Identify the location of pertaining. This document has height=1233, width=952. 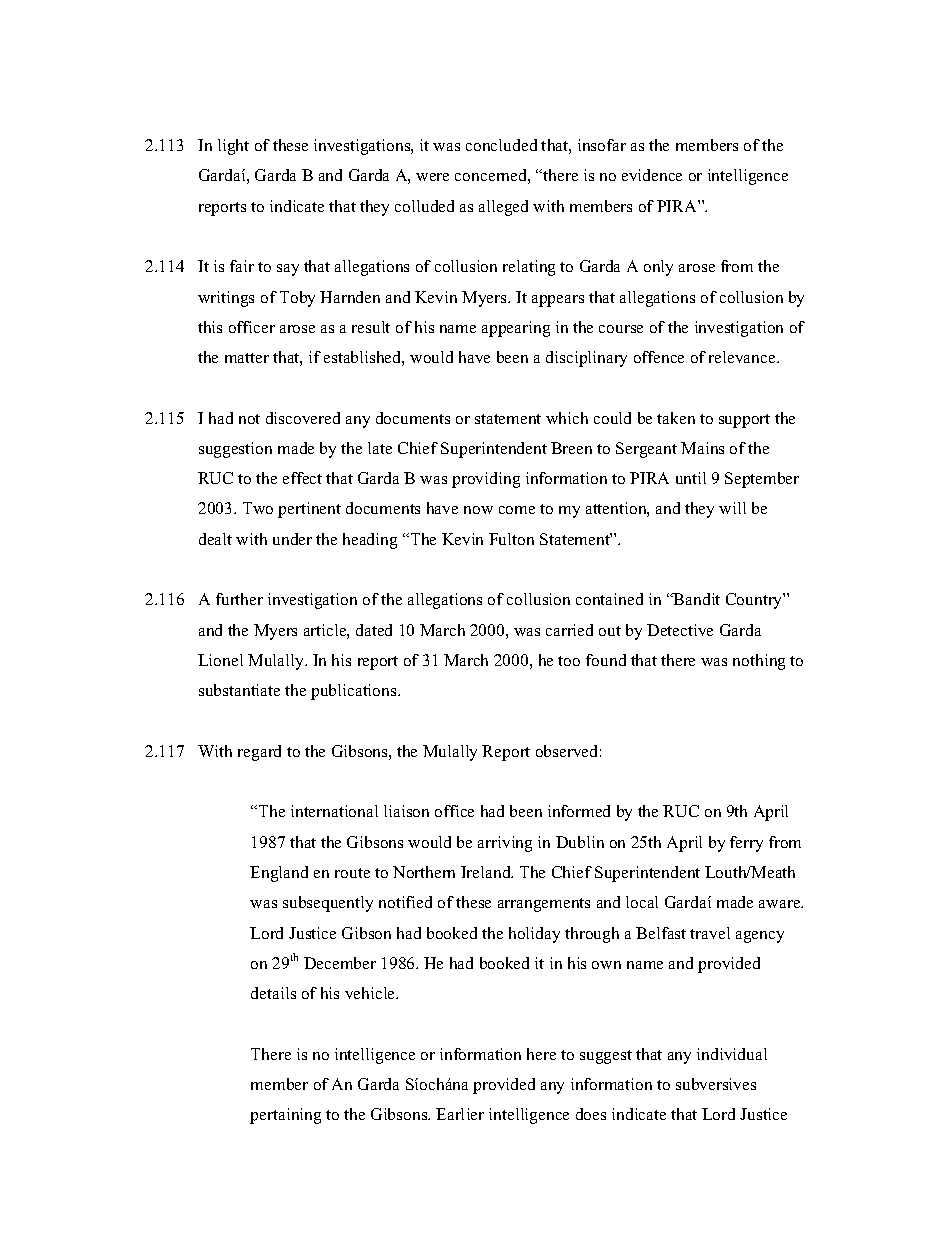
(285, 1116).
